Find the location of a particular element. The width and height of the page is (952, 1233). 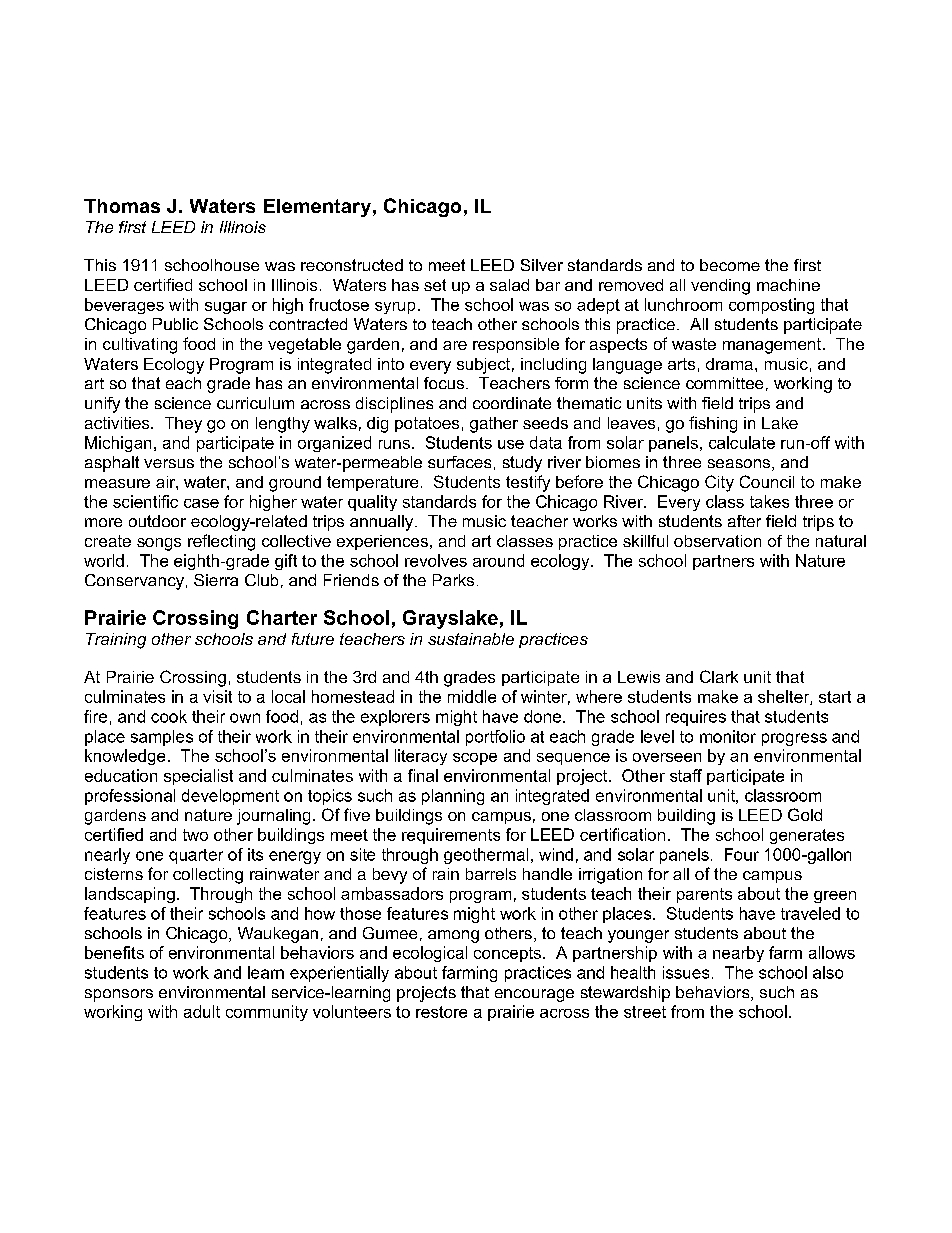

become is located at coordinates (730, 265).
